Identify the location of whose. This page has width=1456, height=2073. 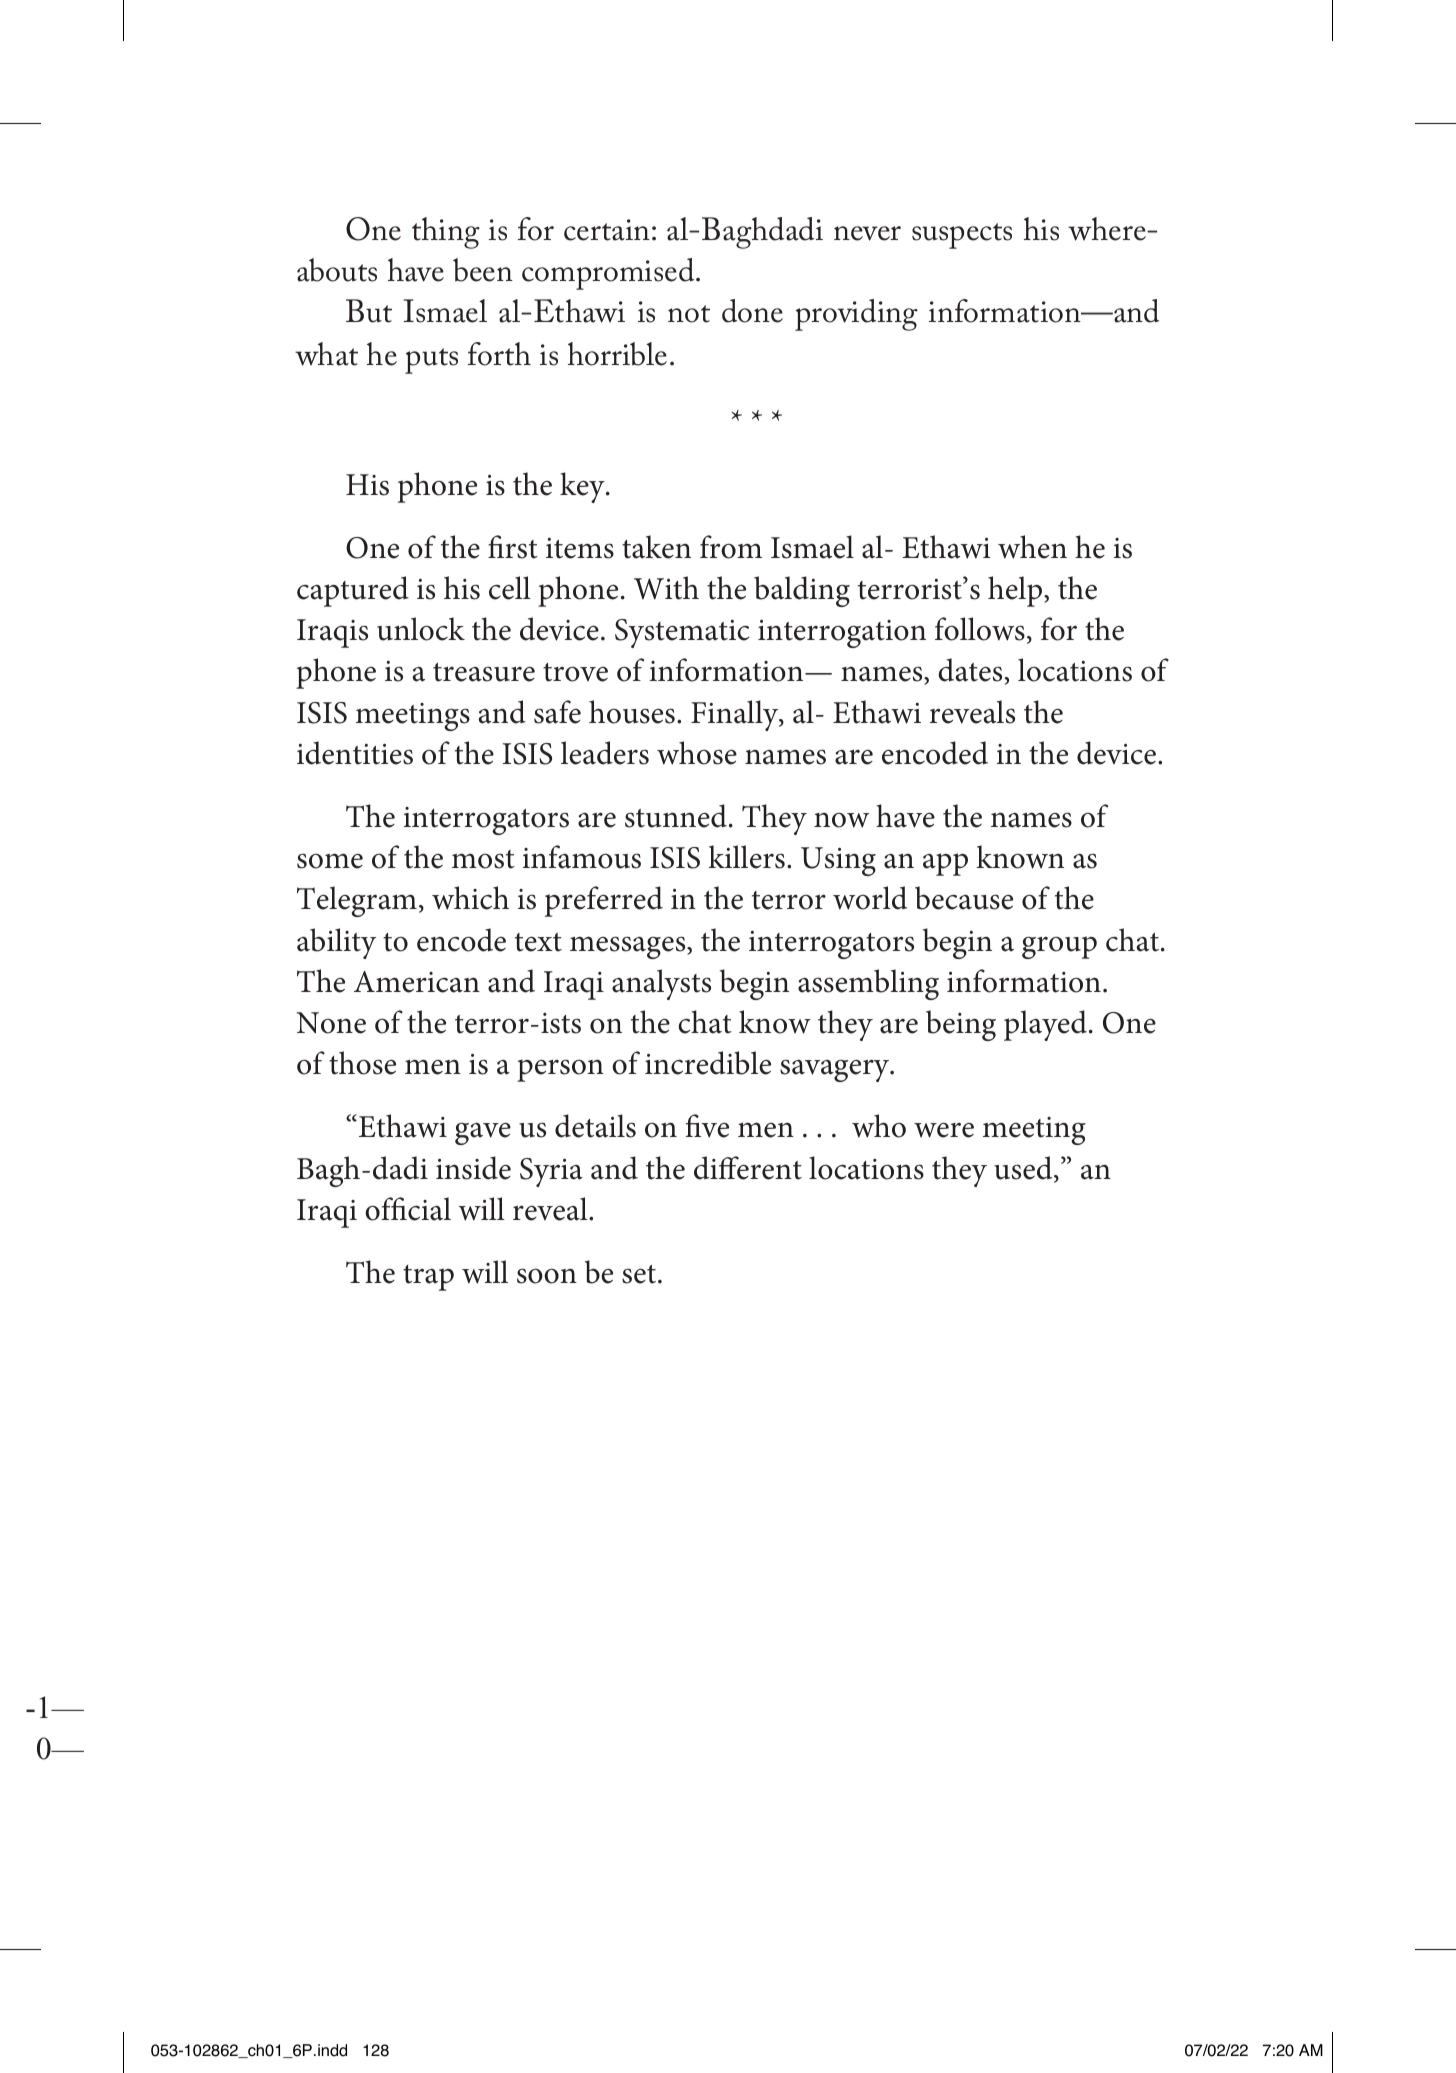
(697, 753).
